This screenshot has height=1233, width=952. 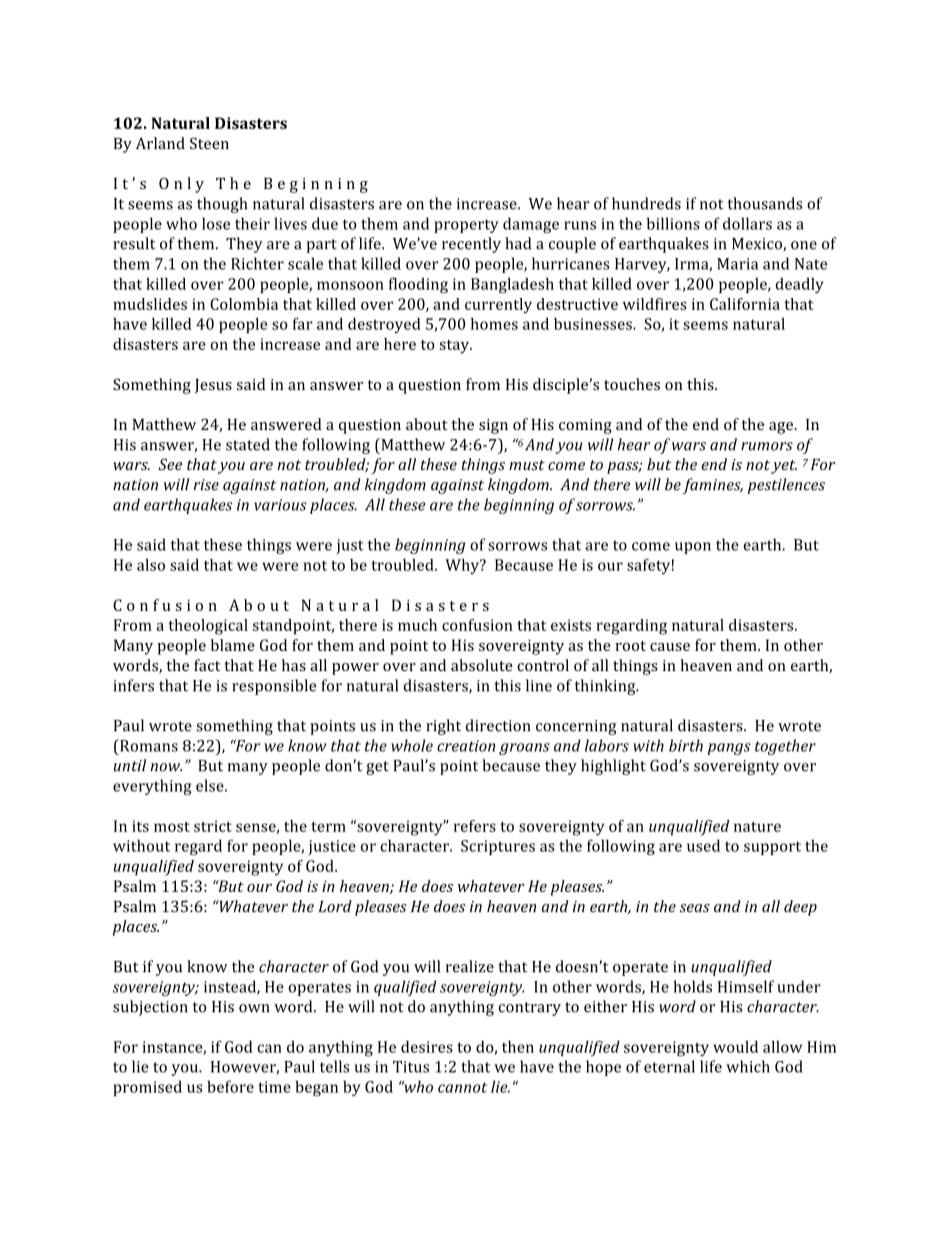 I want to click on cannot, so click(x=462, y=1087).
